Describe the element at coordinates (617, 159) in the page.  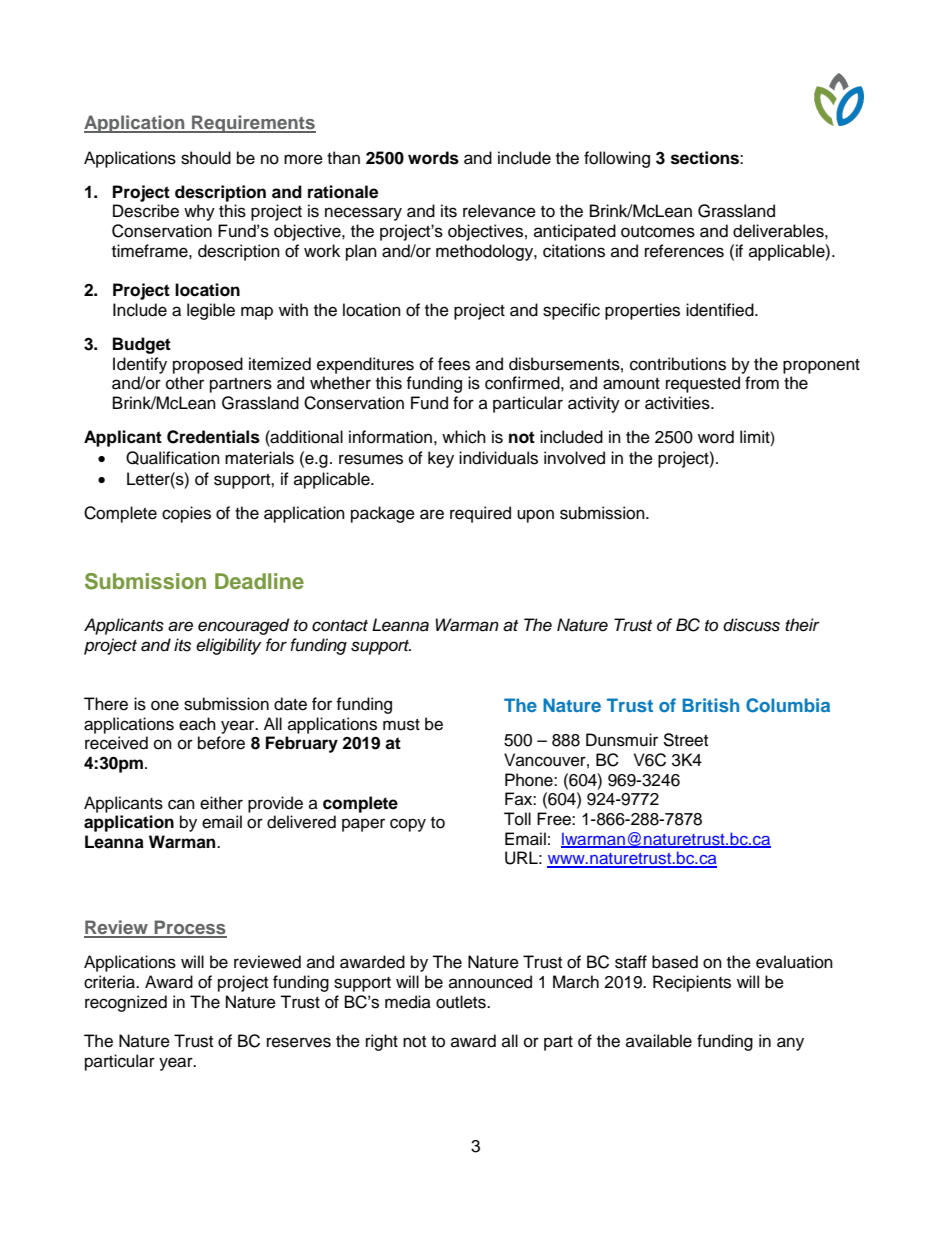
I see `following` at that location.
